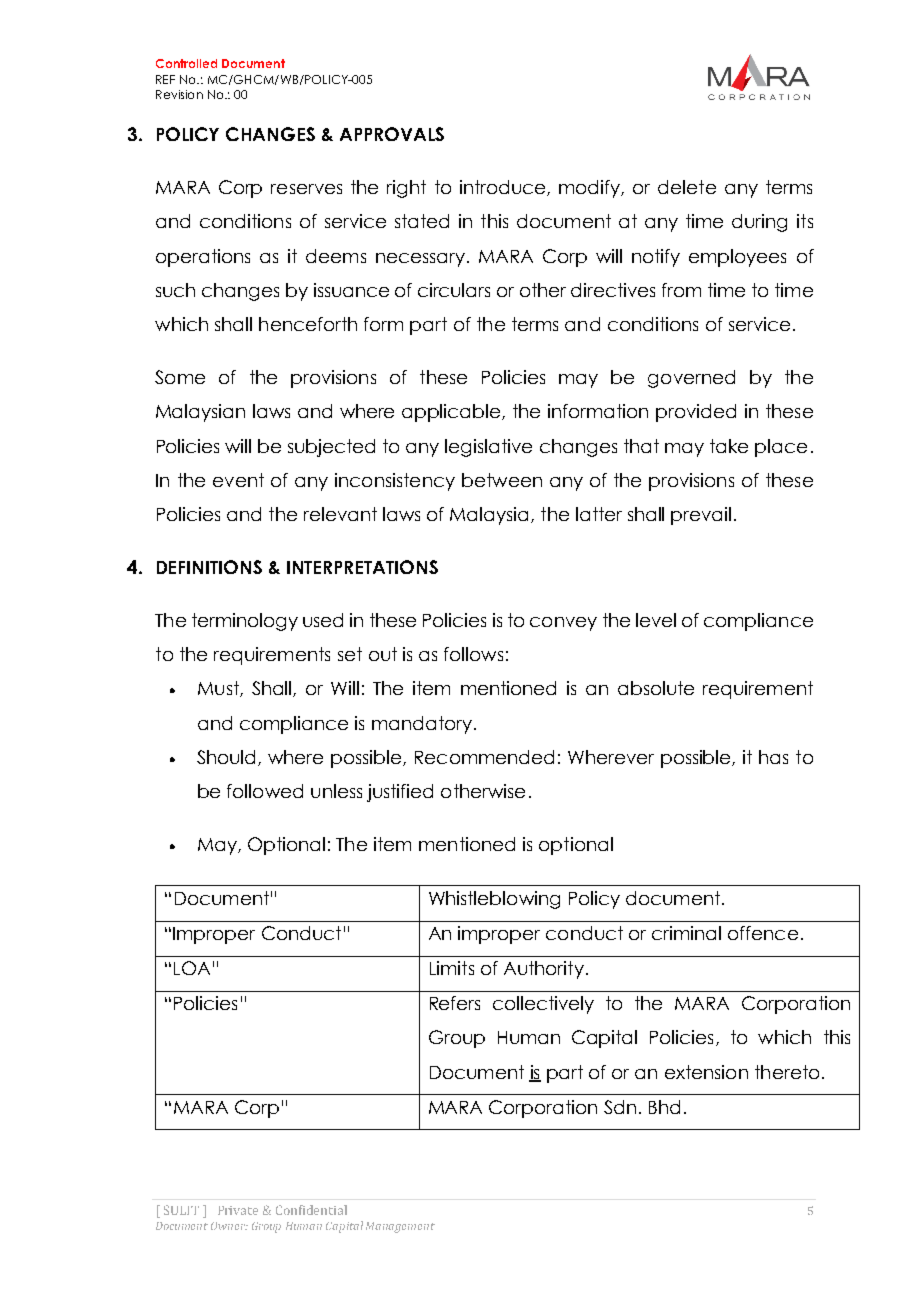 This image has width=924, height=1308. Describe the element at coordinates (228, 758) in the image. I see `Should` at that location.
